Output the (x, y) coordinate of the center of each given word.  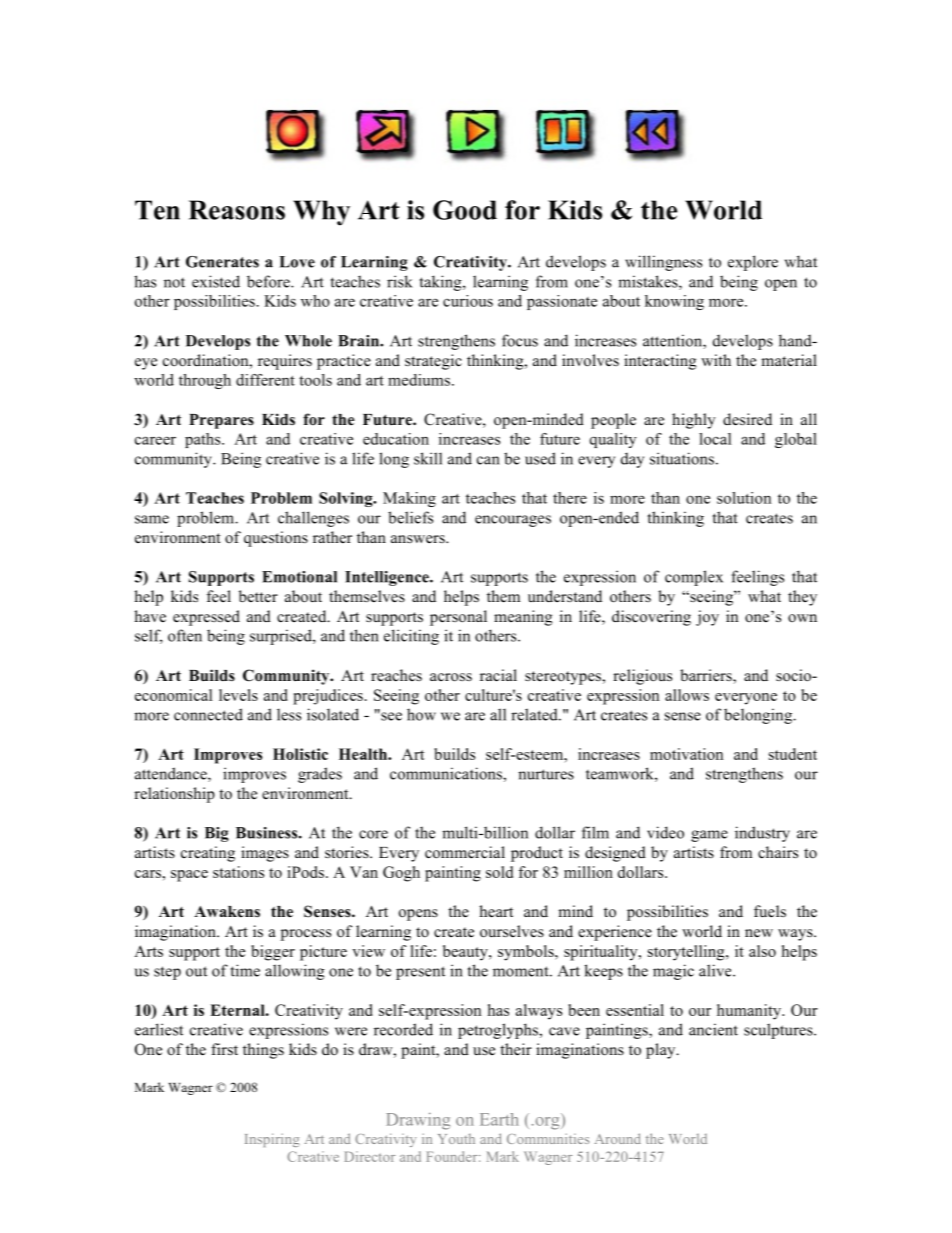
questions (276, 539)
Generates (222, 262)
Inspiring (272, 1140)
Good (465, 210)
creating (208, 854)
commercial (465, 852)
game (709, 836)
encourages (513, 521)
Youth (456, 1139)
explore (753, 263)
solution (744, 498)
